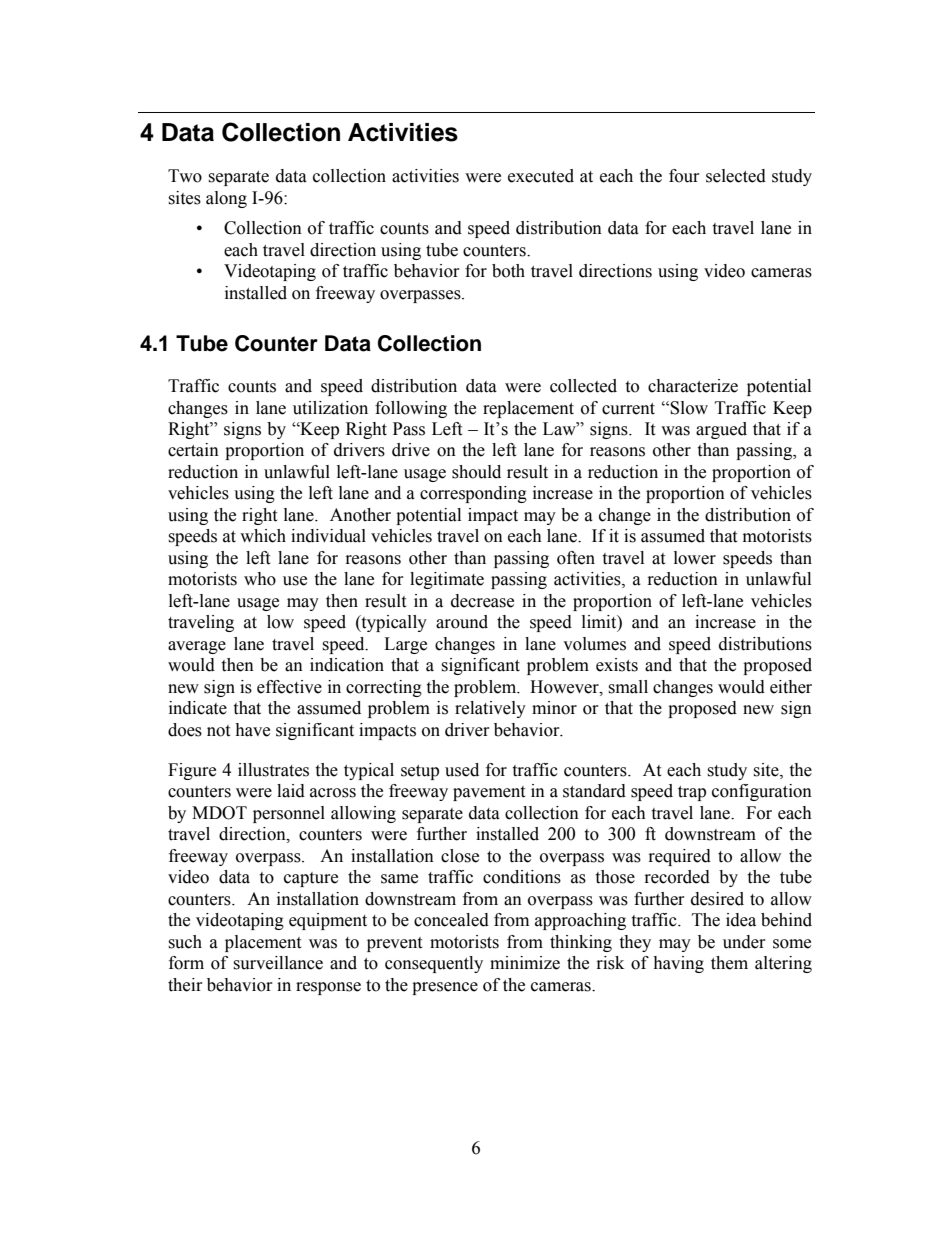 The width and height of the screenshot is (952, 1233). I want to click on selected, so click(736, 176).
